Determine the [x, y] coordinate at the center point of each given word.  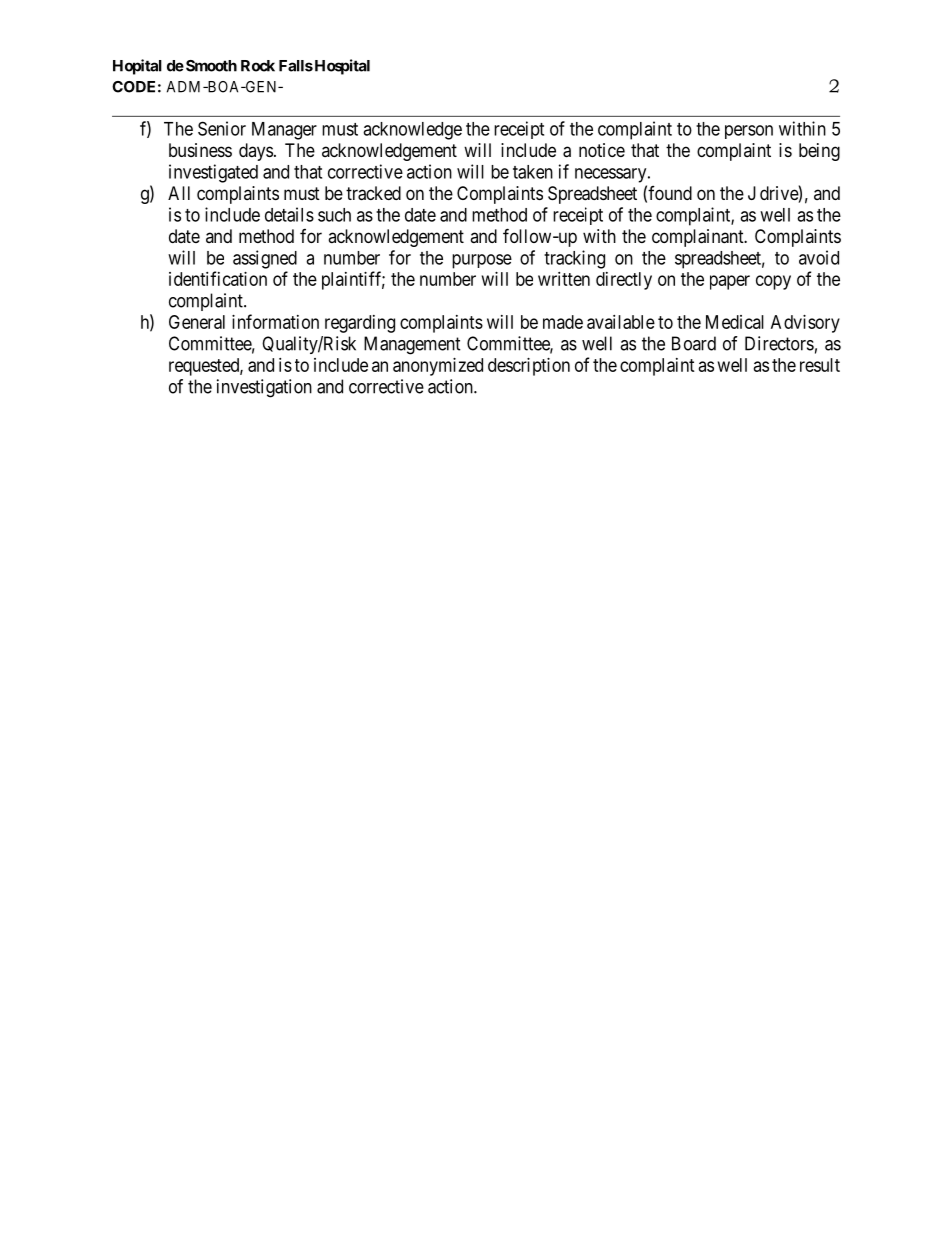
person [749, 132]
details [289, 214]
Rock [258, 66]
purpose [482, 261]
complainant [699, 238]
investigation [264, 388]
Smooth [211, 66]
